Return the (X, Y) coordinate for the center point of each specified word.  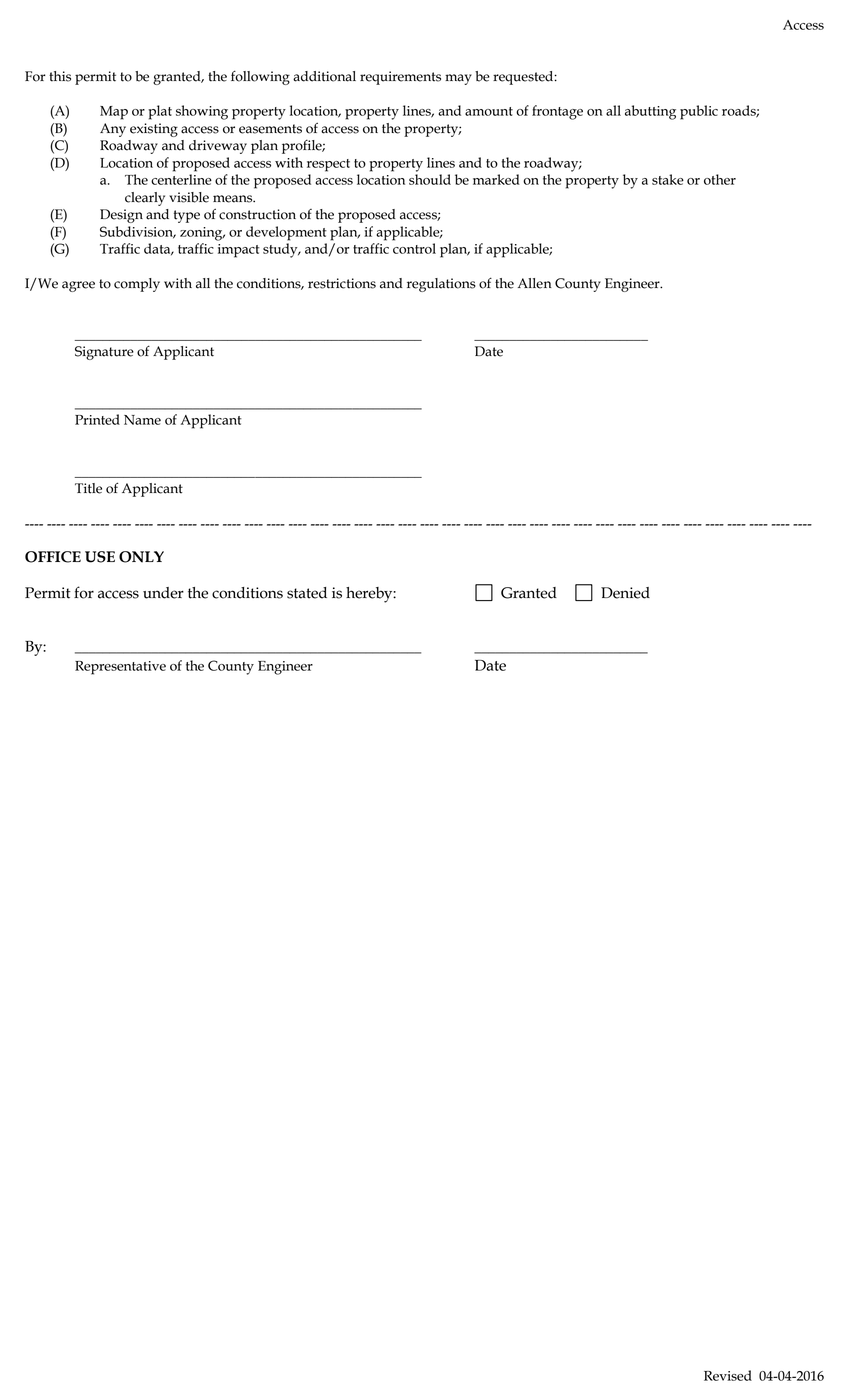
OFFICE (53, 557)
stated (307, 593)
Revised (728, 1375)
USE (100, 557)
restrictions (342, 283)
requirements (400, 78)
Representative (120, 668)
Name (142, 420)
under (163, 593)
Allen (535, 283)
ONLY (141, 557)
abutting (650, 112)
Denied (625, 593)
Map (114, 113)
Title (88, 488)
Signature (104, 353)
